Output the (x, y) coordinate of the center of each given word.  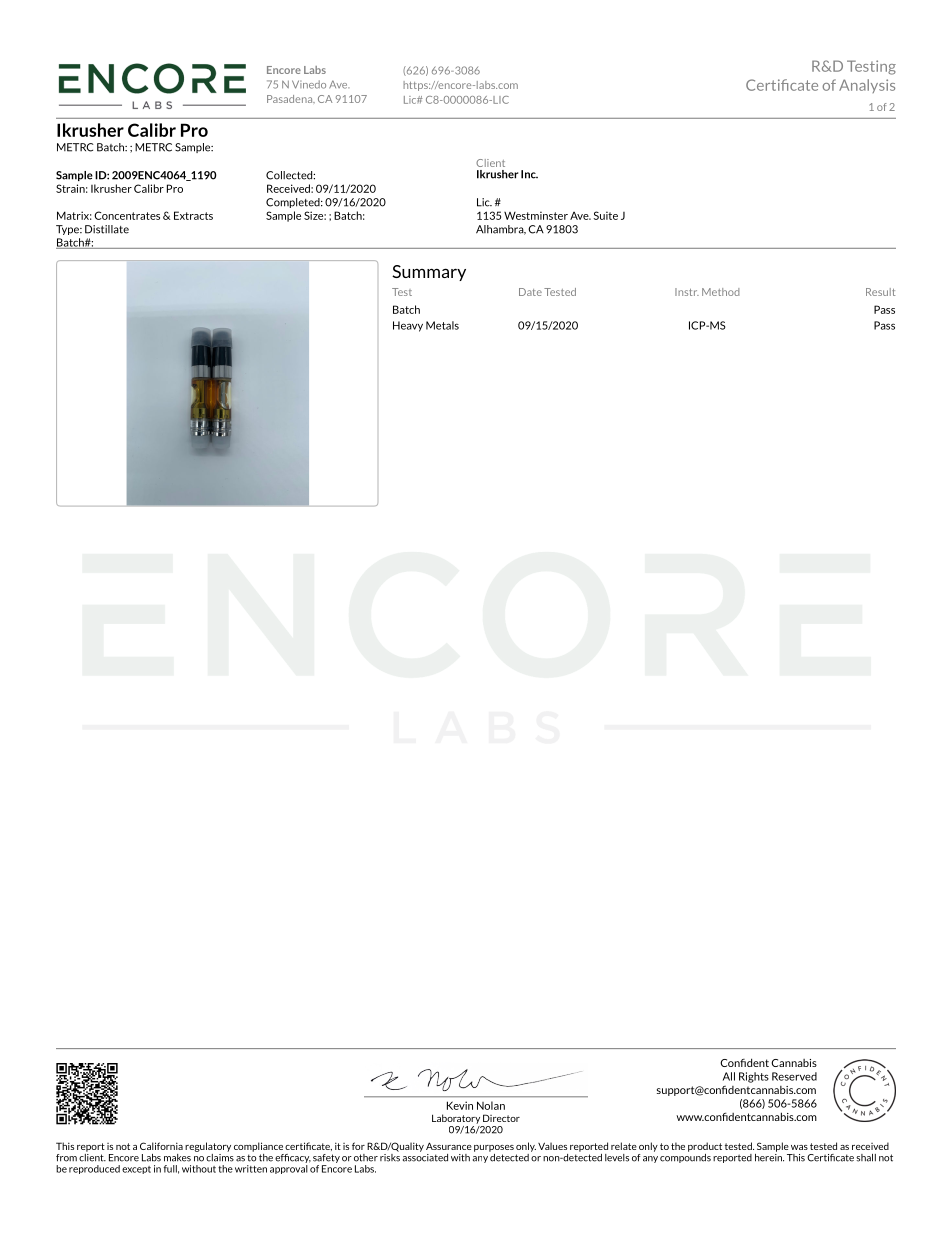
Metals (442, 325)
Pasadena (291, 99)
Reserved (794, 1076)
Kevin (460, 1105)
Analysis (867, 86)
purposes (494, 1148)
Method (721, 292)
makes (177, 1158)
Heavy (408, 326)
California (161, 1146)
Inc (529, 174)
